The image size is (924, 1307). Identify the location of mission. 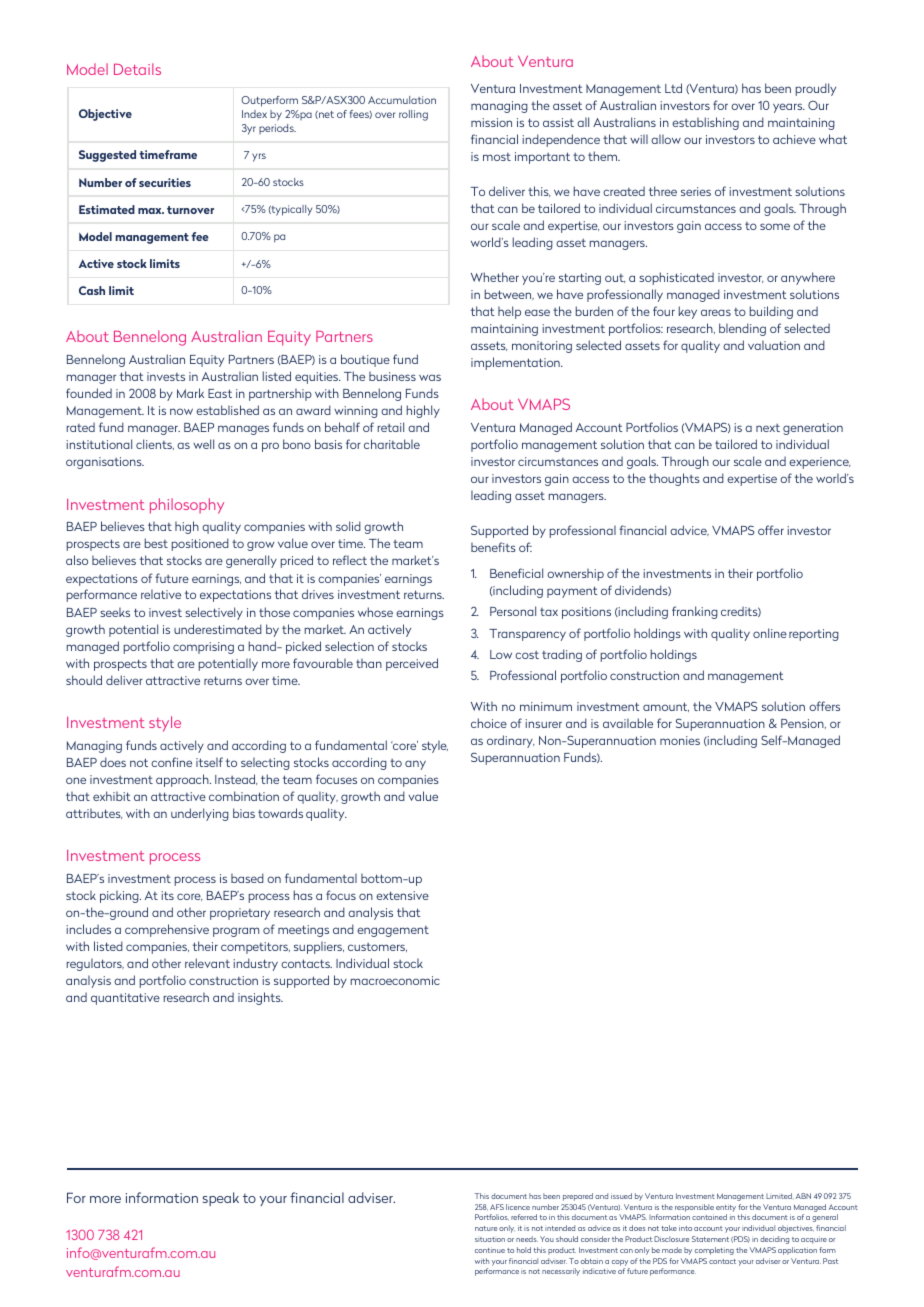
(491, 122).
